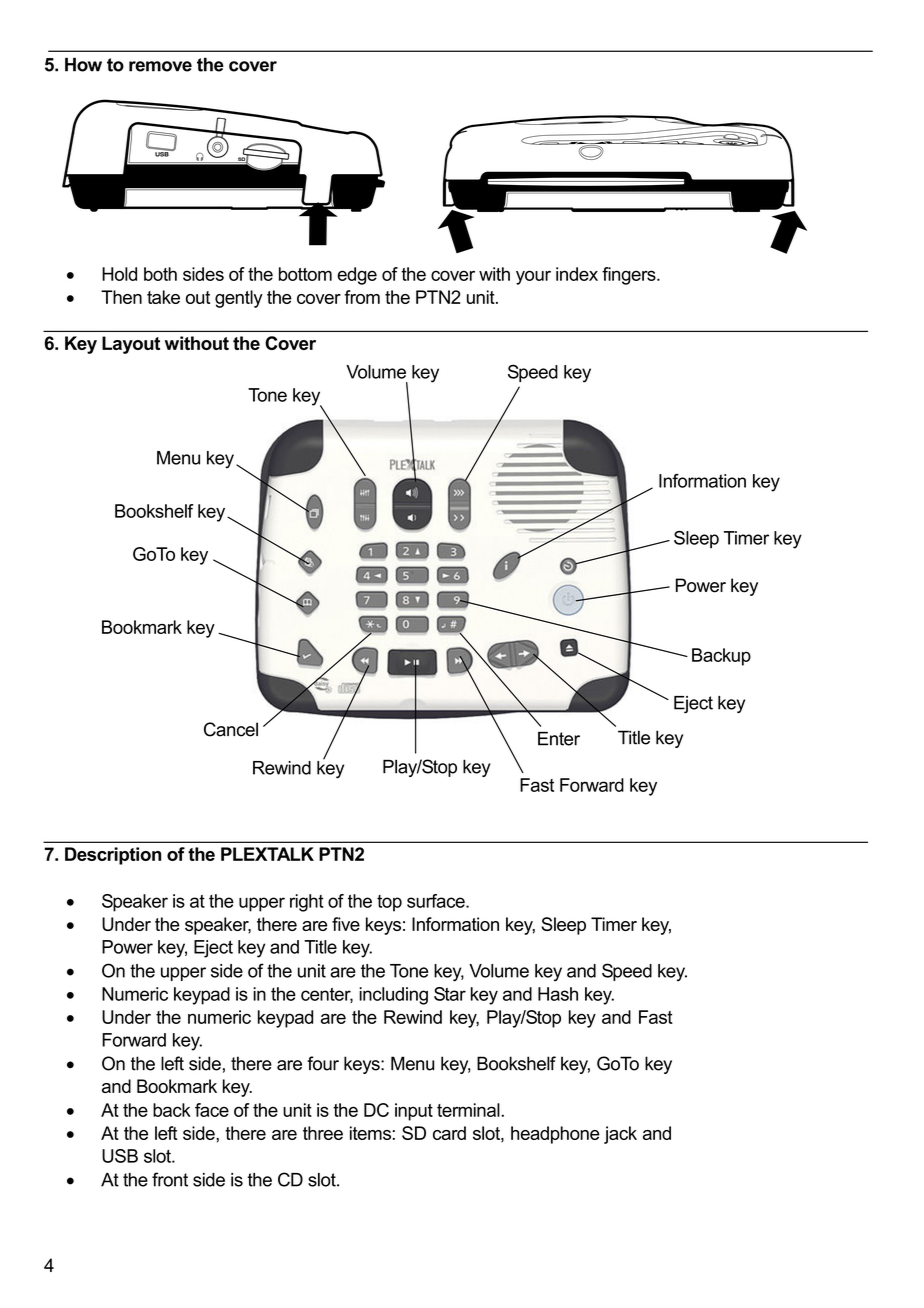 Image resolution: width=924 pixels, height=1308 pixels. Describe the element at coordinates (577, 274) in the screenshot. I see `index` at that location.
